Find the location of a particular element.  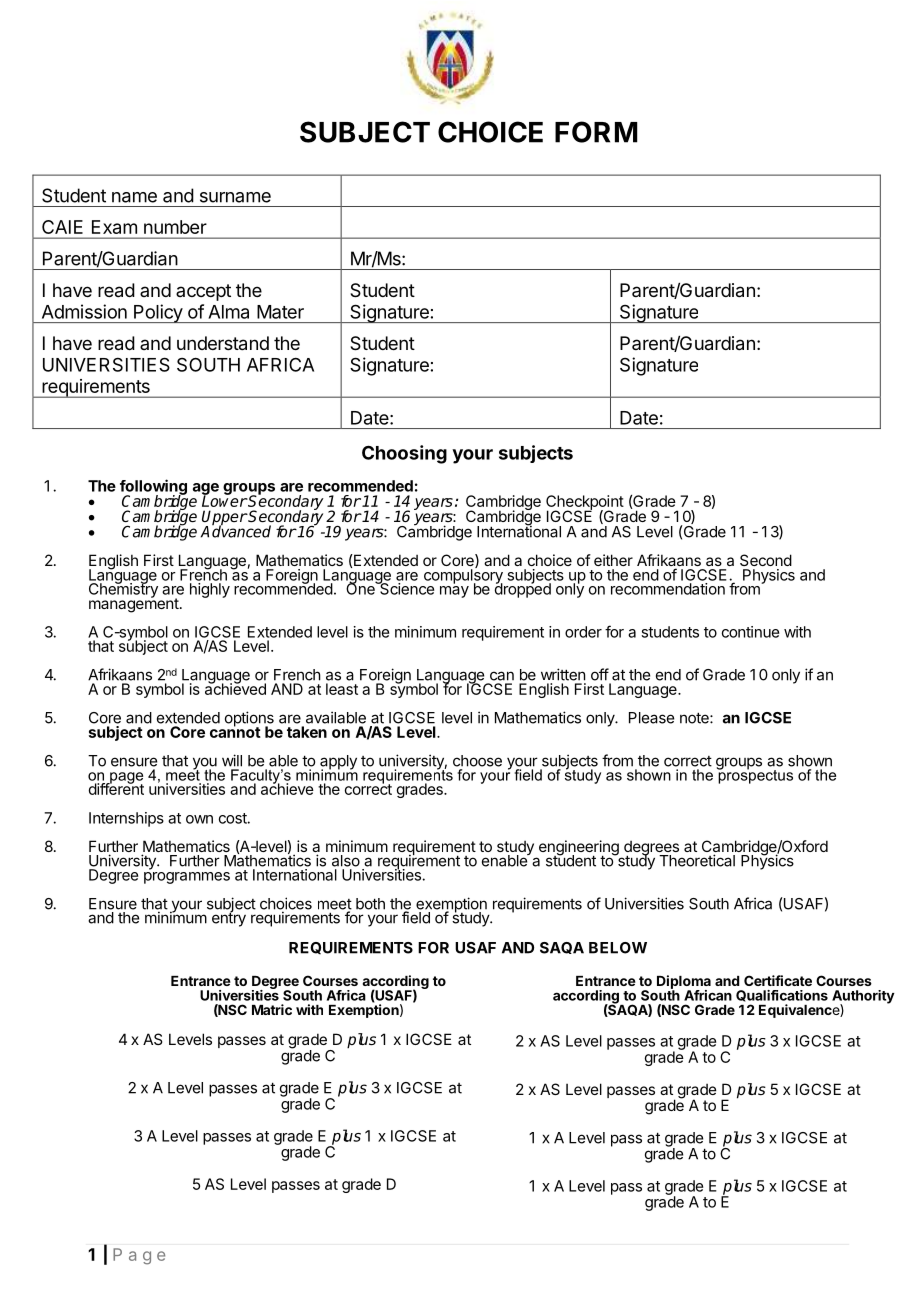

following is located at coordinates (153, 488).
